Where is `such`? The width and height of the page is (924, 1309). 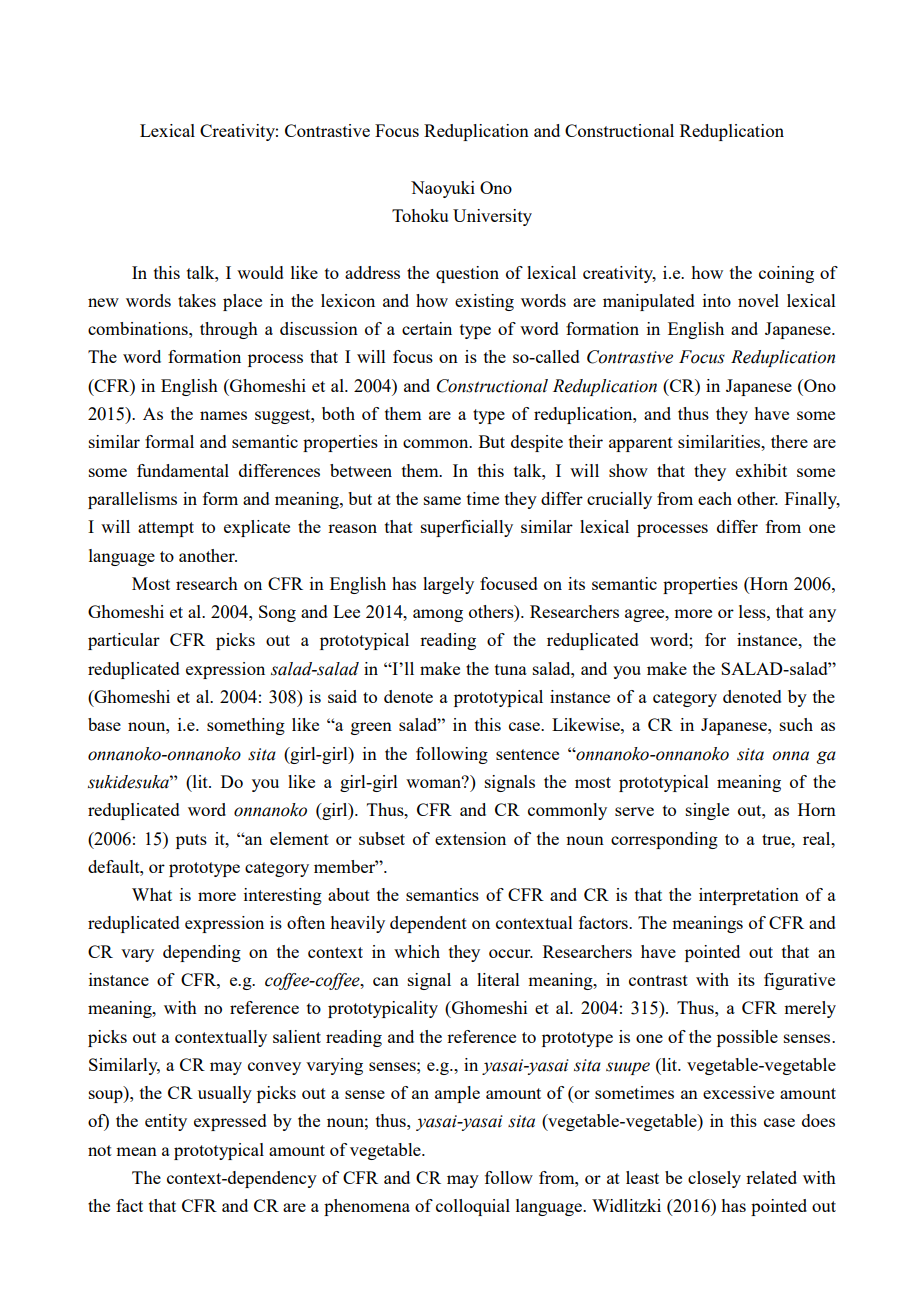 such is located at coordinates (796, 724).
